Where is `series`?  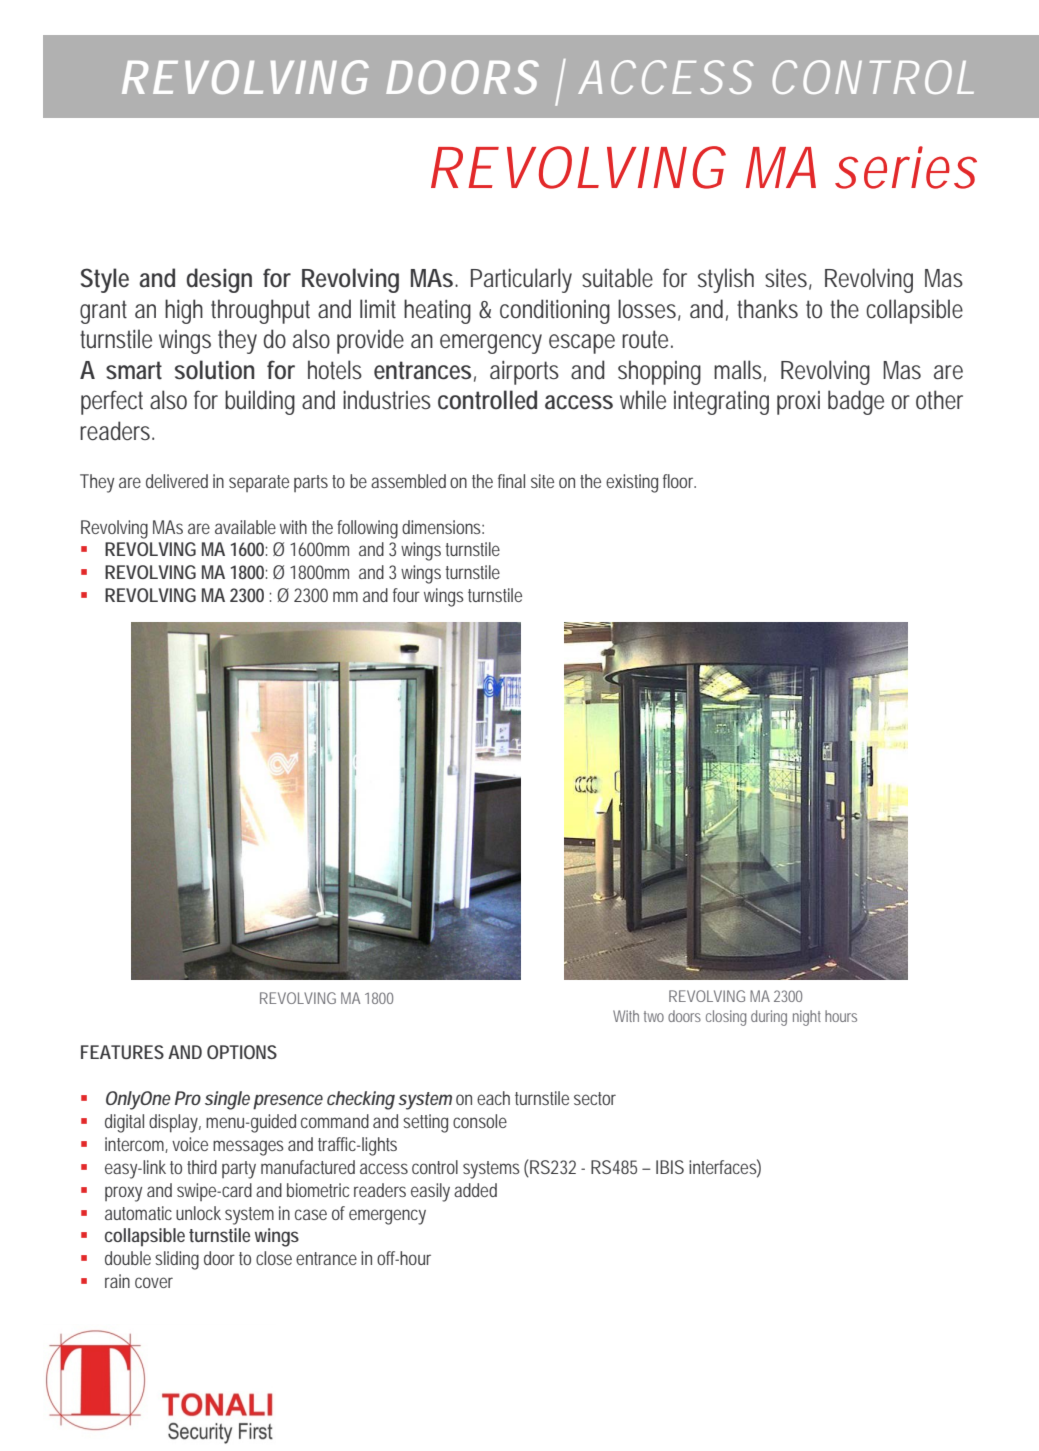 series is located at coordinates (906, 167).
